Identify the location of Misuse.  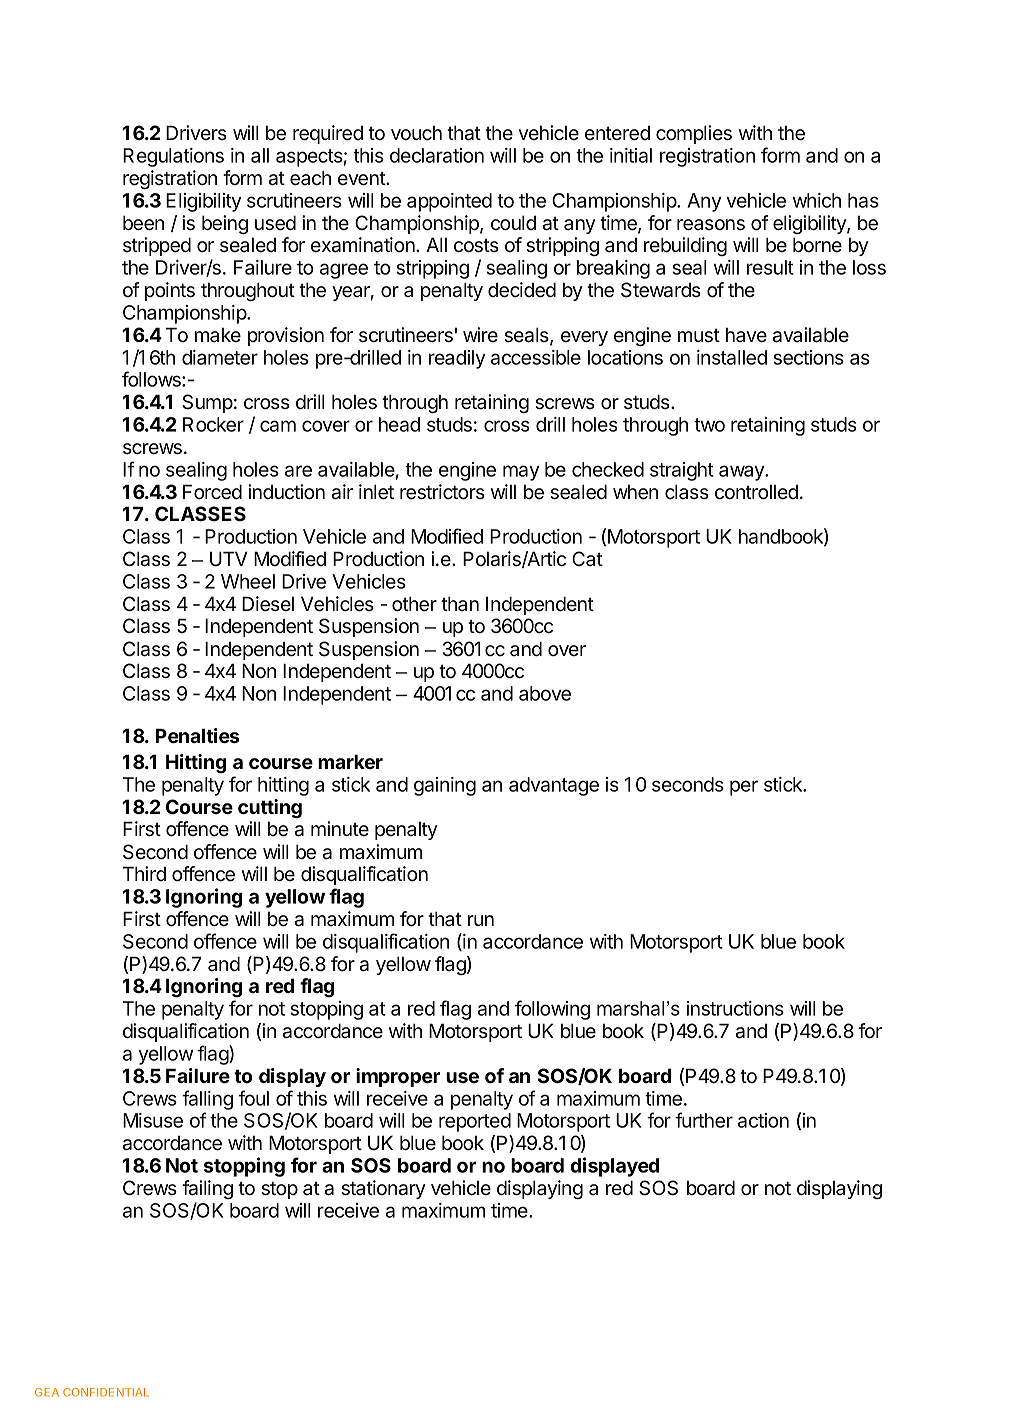
(153, 1120).
